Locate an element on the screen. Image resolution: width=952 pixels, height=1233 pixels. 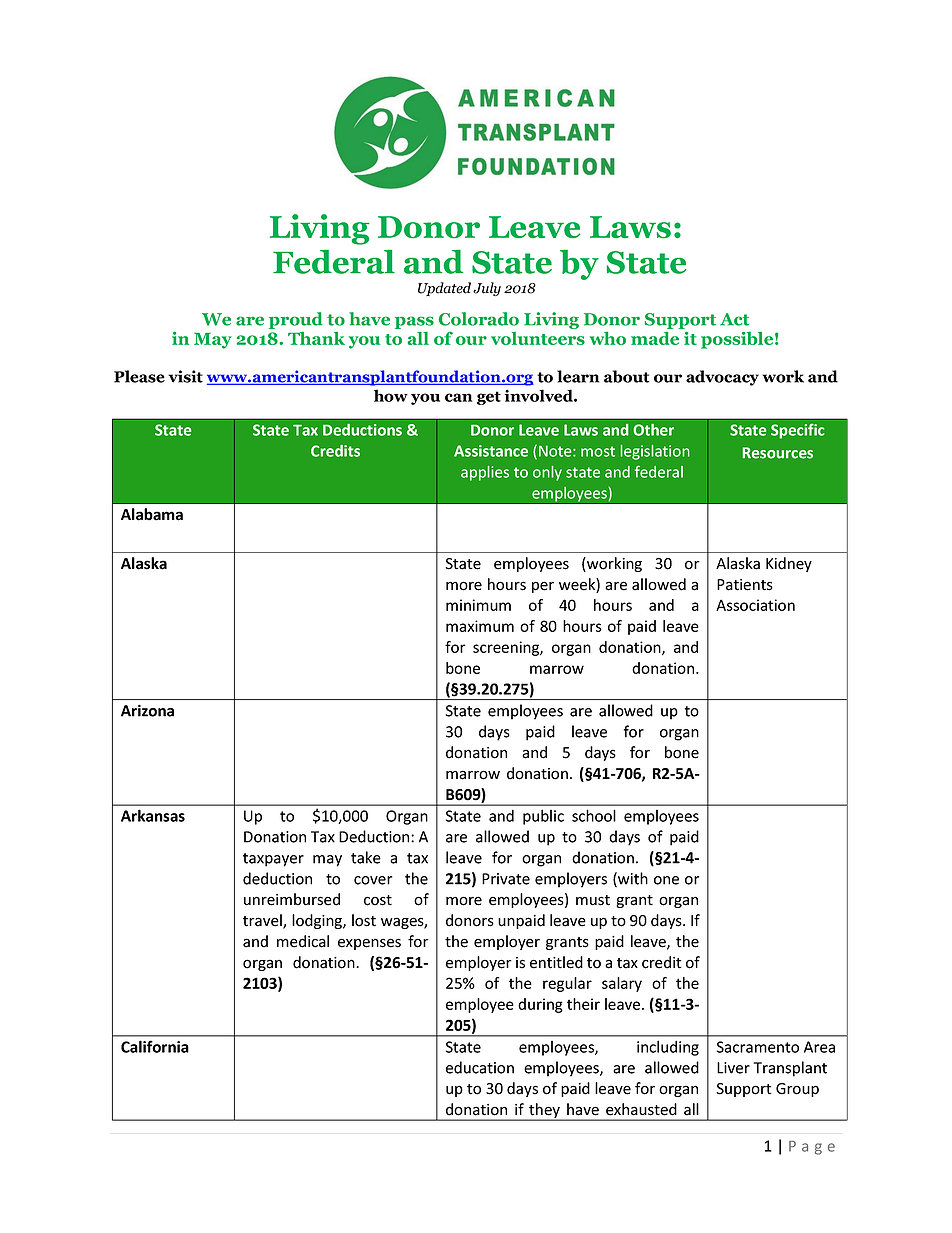
Arizona is located at coordinates (147, 710).
